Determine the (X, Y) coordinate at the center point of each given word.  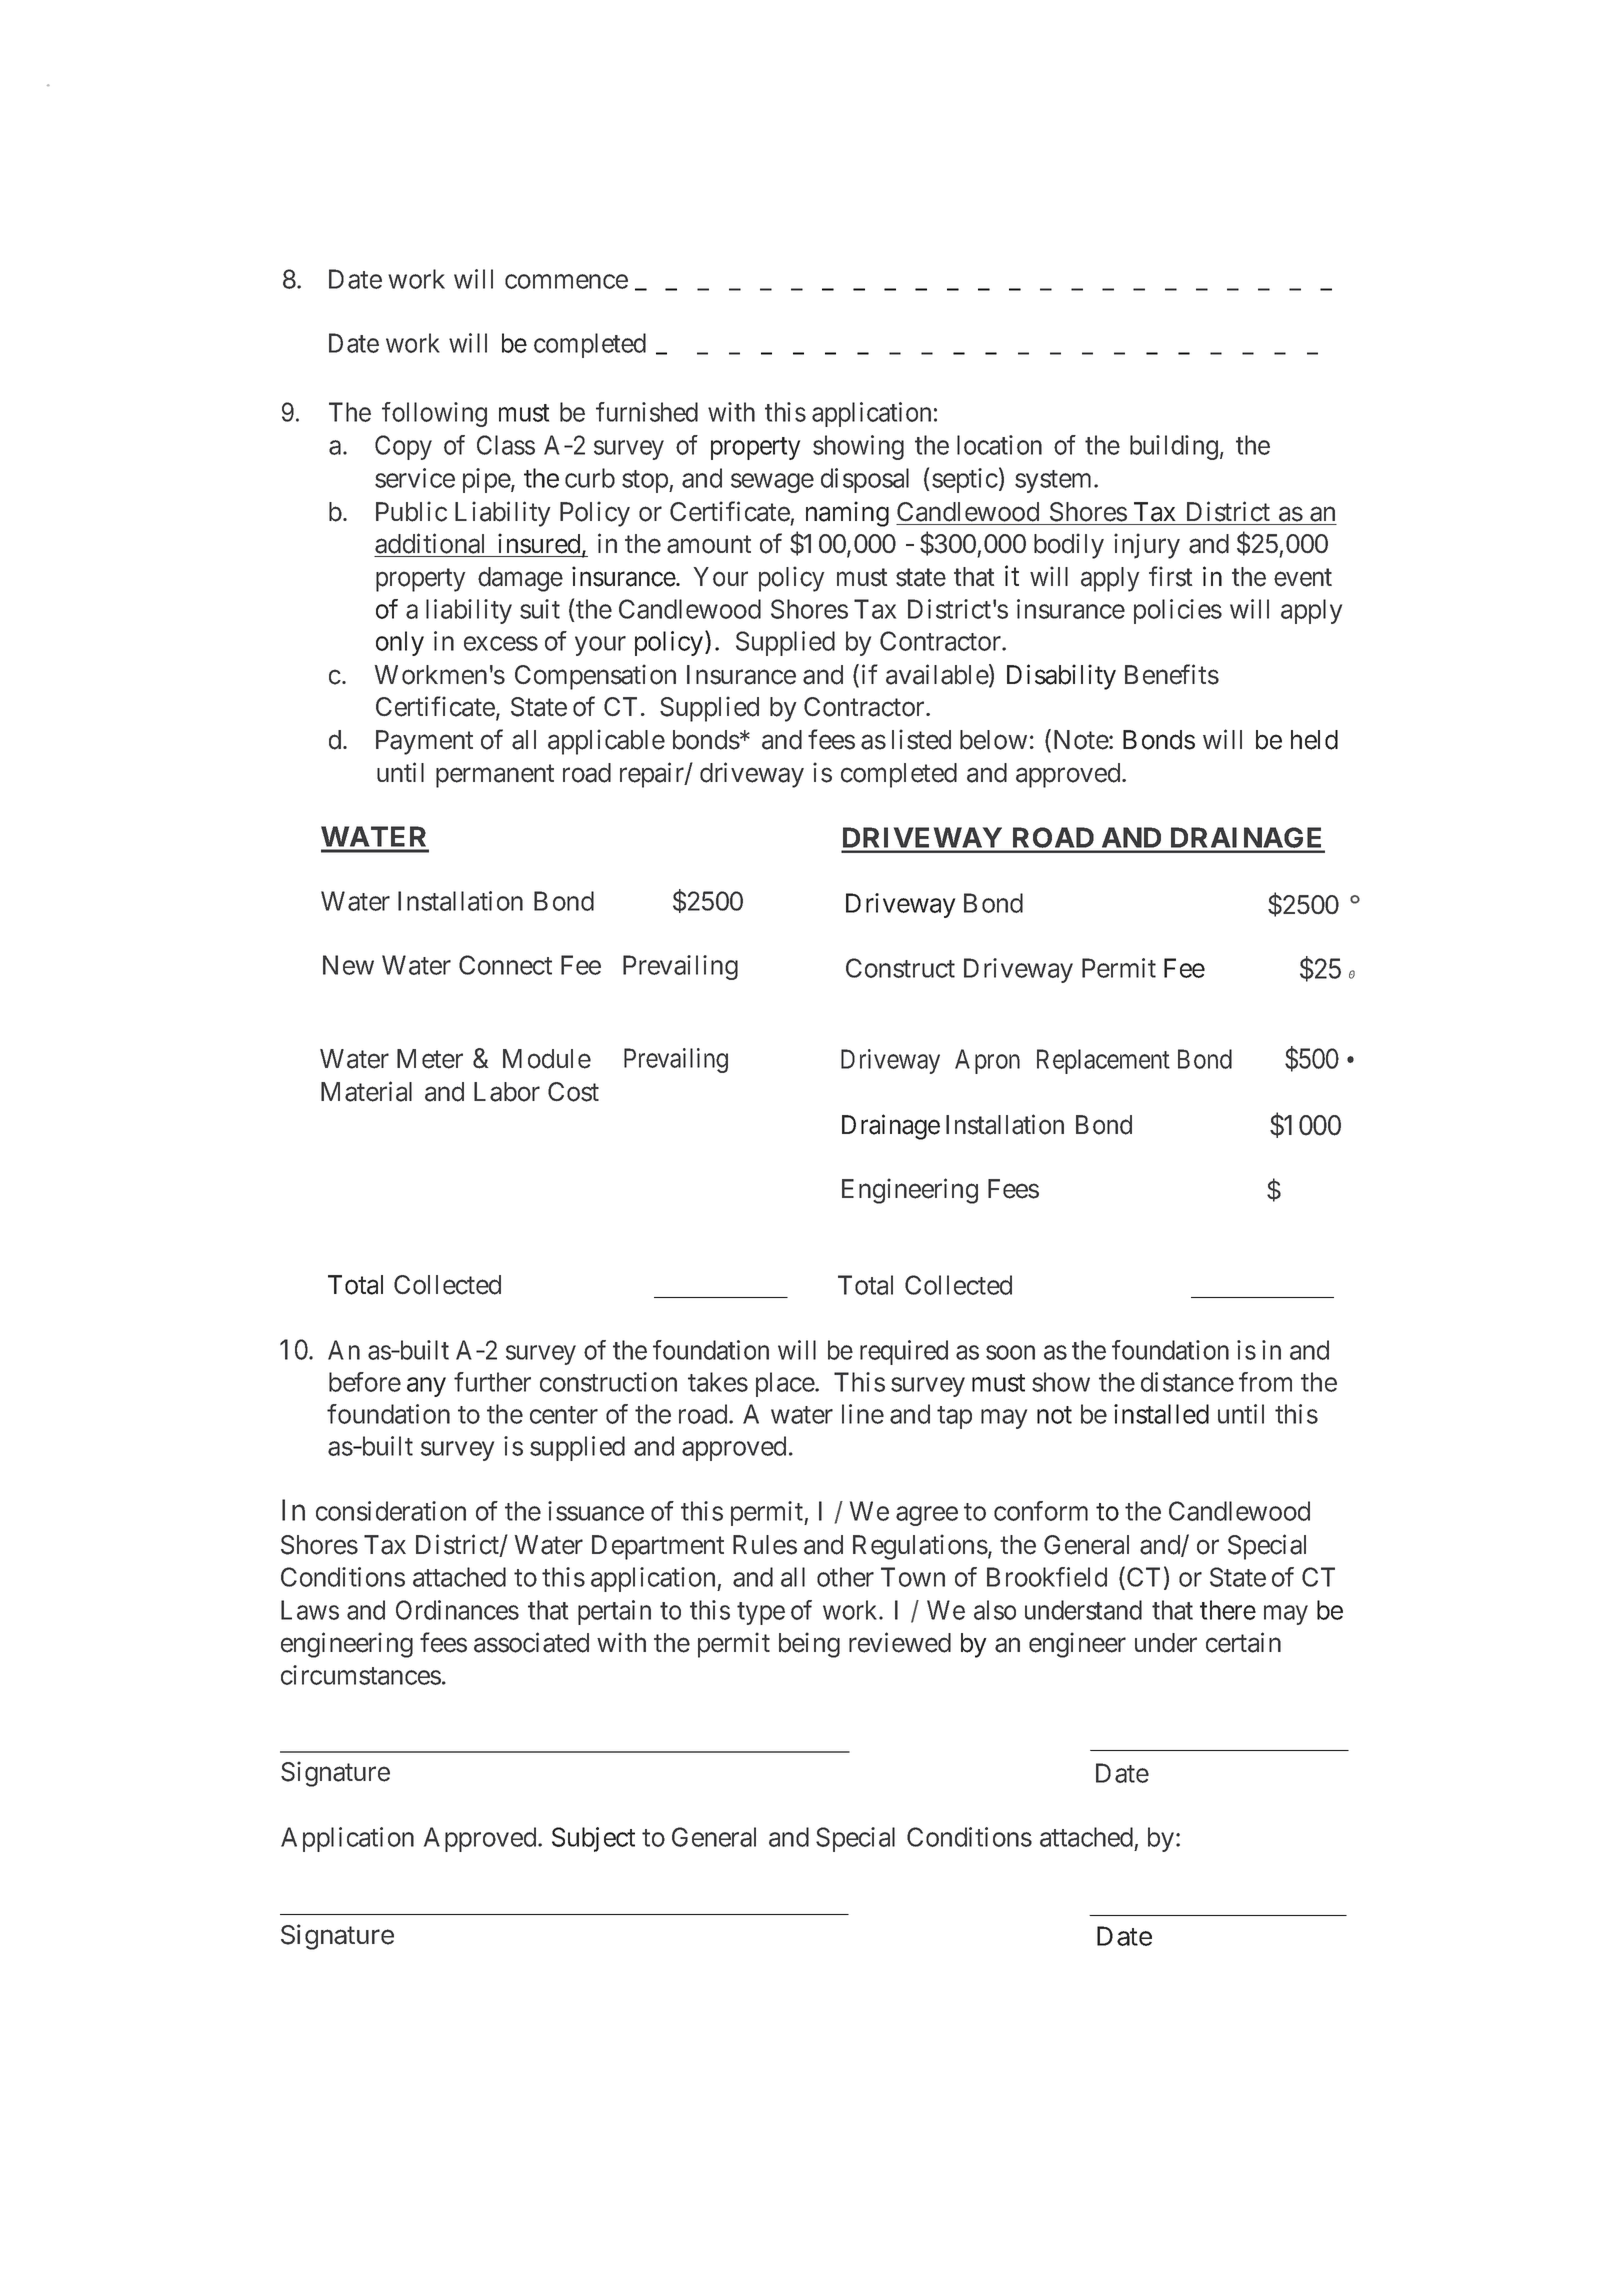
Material (366, 1091)
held (1314, 740)
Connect (505, 965)
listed (921, 739)
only (400, 643)
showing (858, 447)
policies (1178, 611)
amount (709, 545)
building (1174, 447)
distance (1187, 1382)
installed (1161, 1414)
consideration (391, 1511)
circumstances (361, 1675)
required (904, 1352)
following (434, 414)
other (845, 1577)
